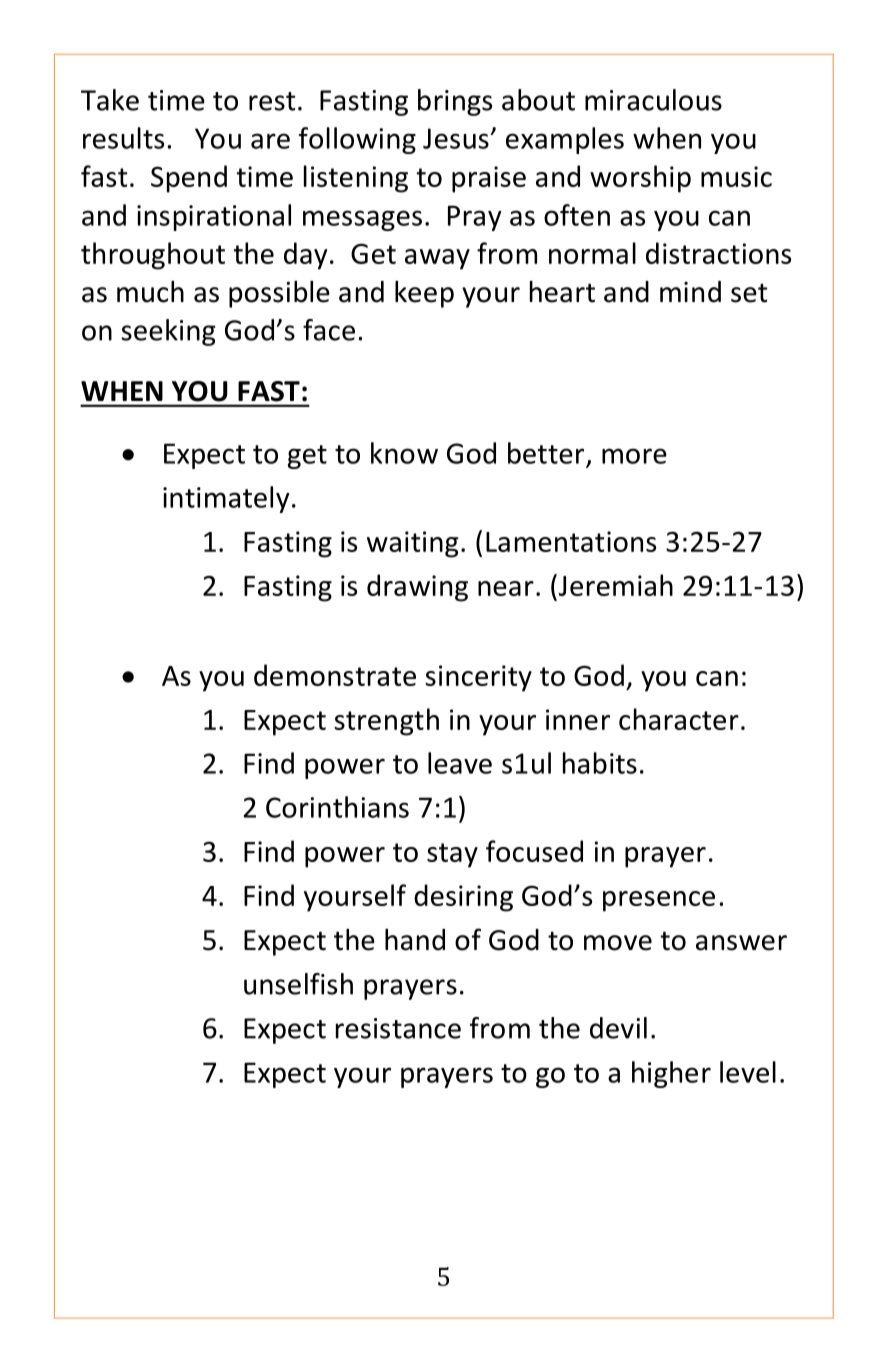 The image size is (887, 1372). Describe the element at coordinates (123, 138) in the image. I see `results` at that location.
